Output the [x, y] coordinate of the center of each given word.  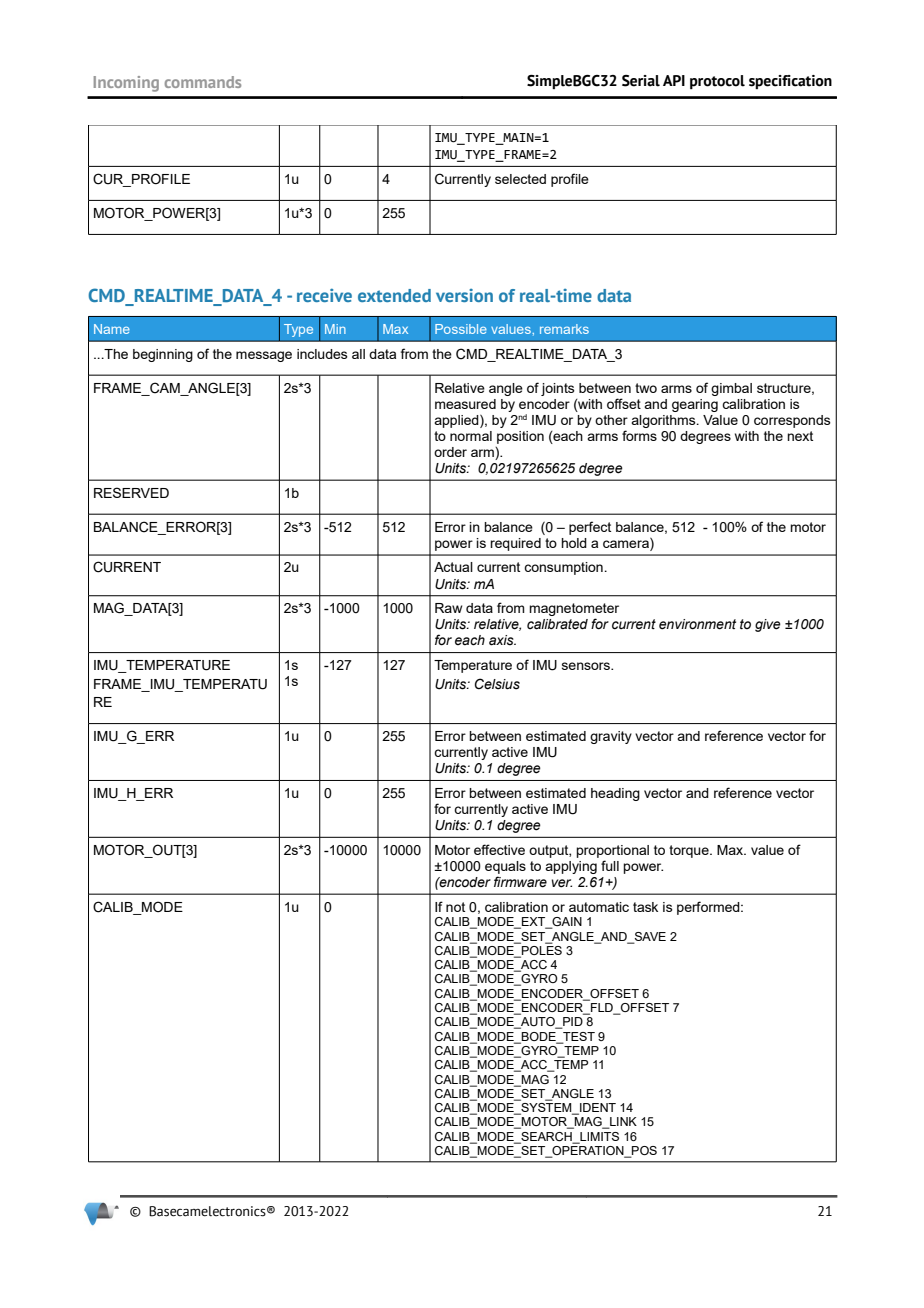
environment [697, 624]
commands [203, 82]
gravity [611, 737]
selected [520, 179]
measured [465, 404]
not [455, 907]
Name [112, 329]
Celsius [497, 684]
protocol [717, 82]
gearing [695, 405]
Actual [453, 567]
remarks [564, 329]
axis [502, 640]
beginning [163, 355]
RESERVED [131, 492]
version [464, 295]
